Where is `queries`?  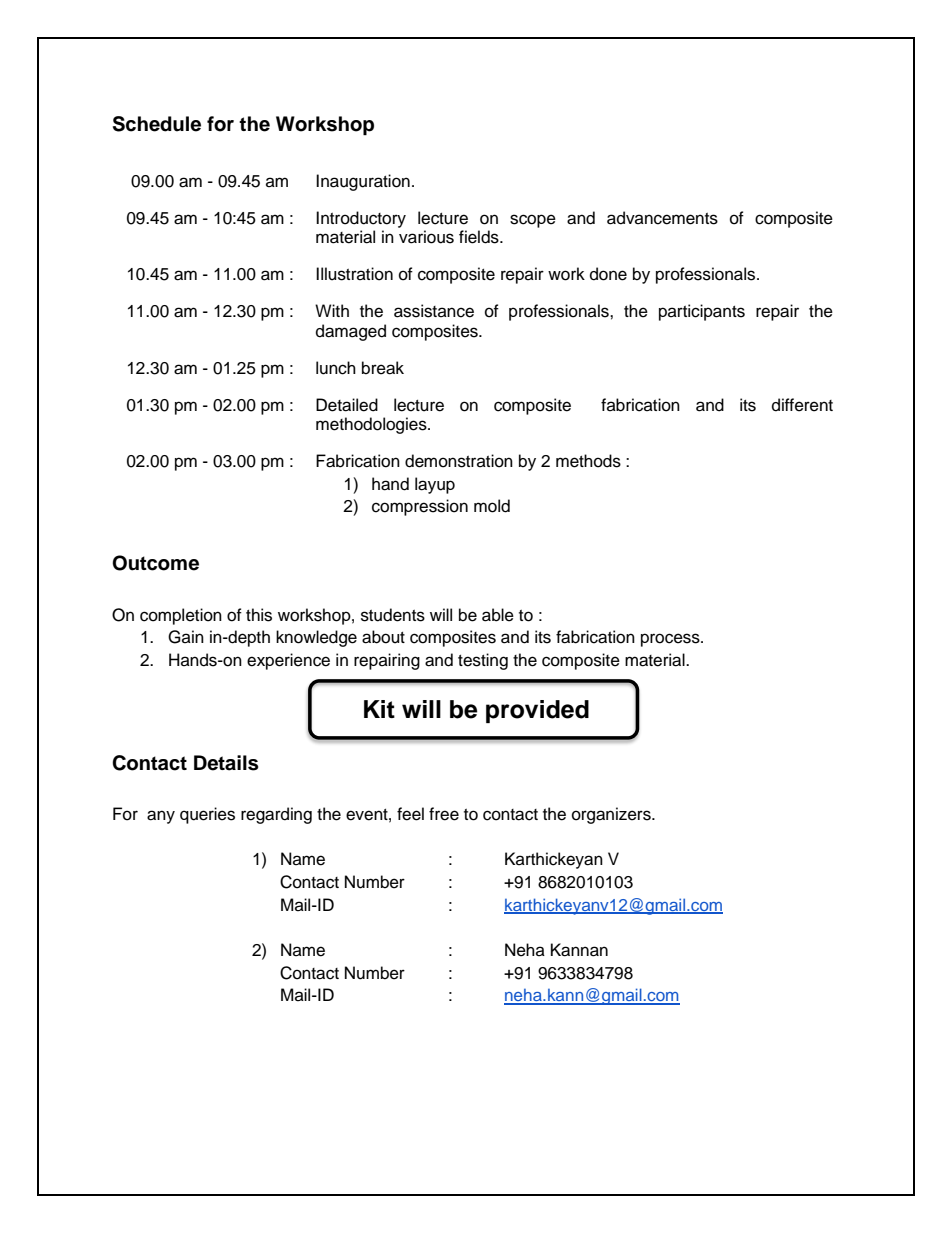 queries is located at coordinates (207, 815).
